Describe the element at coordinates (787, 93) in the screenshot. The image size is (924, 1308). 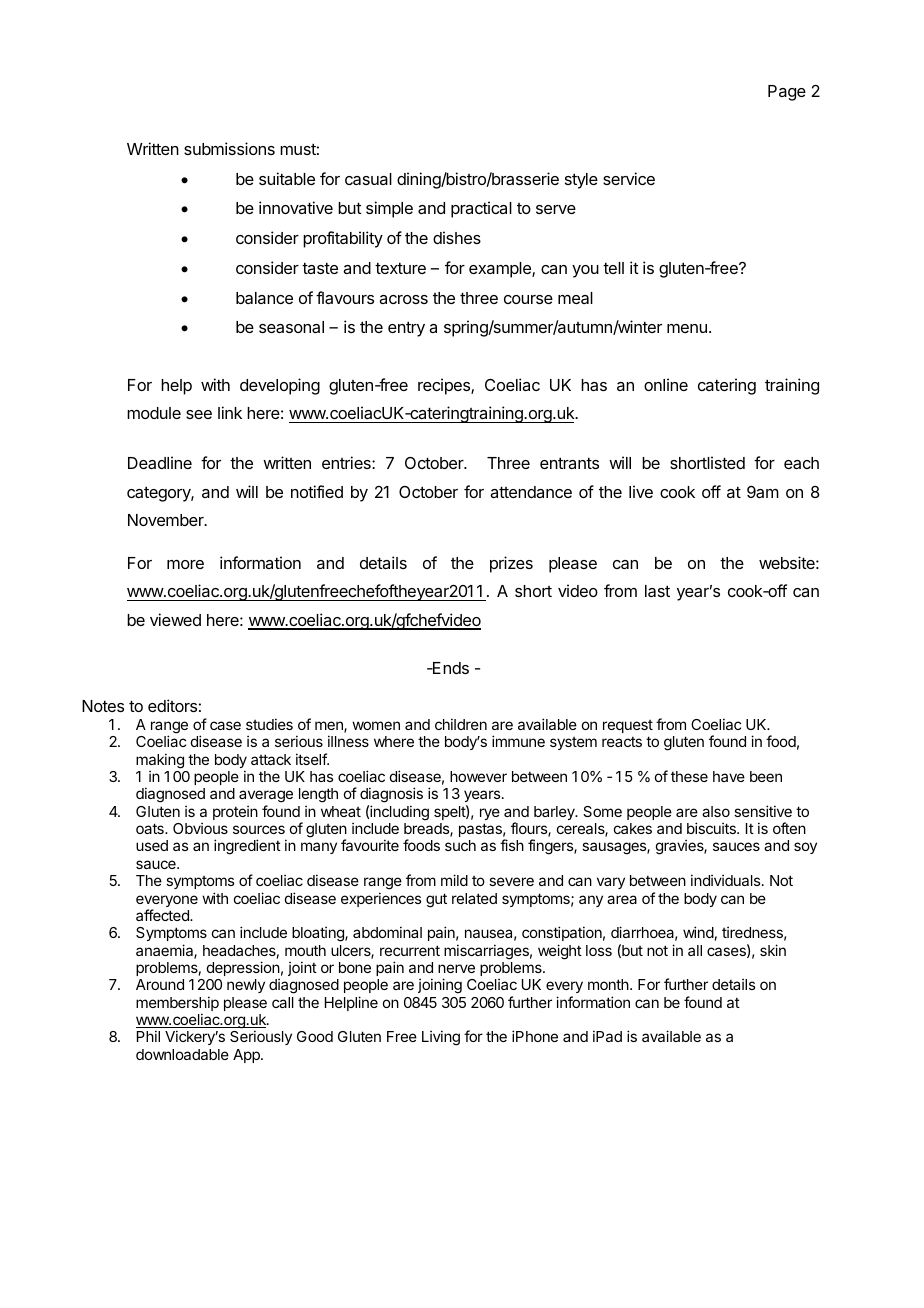
I see `Page` at that location.
